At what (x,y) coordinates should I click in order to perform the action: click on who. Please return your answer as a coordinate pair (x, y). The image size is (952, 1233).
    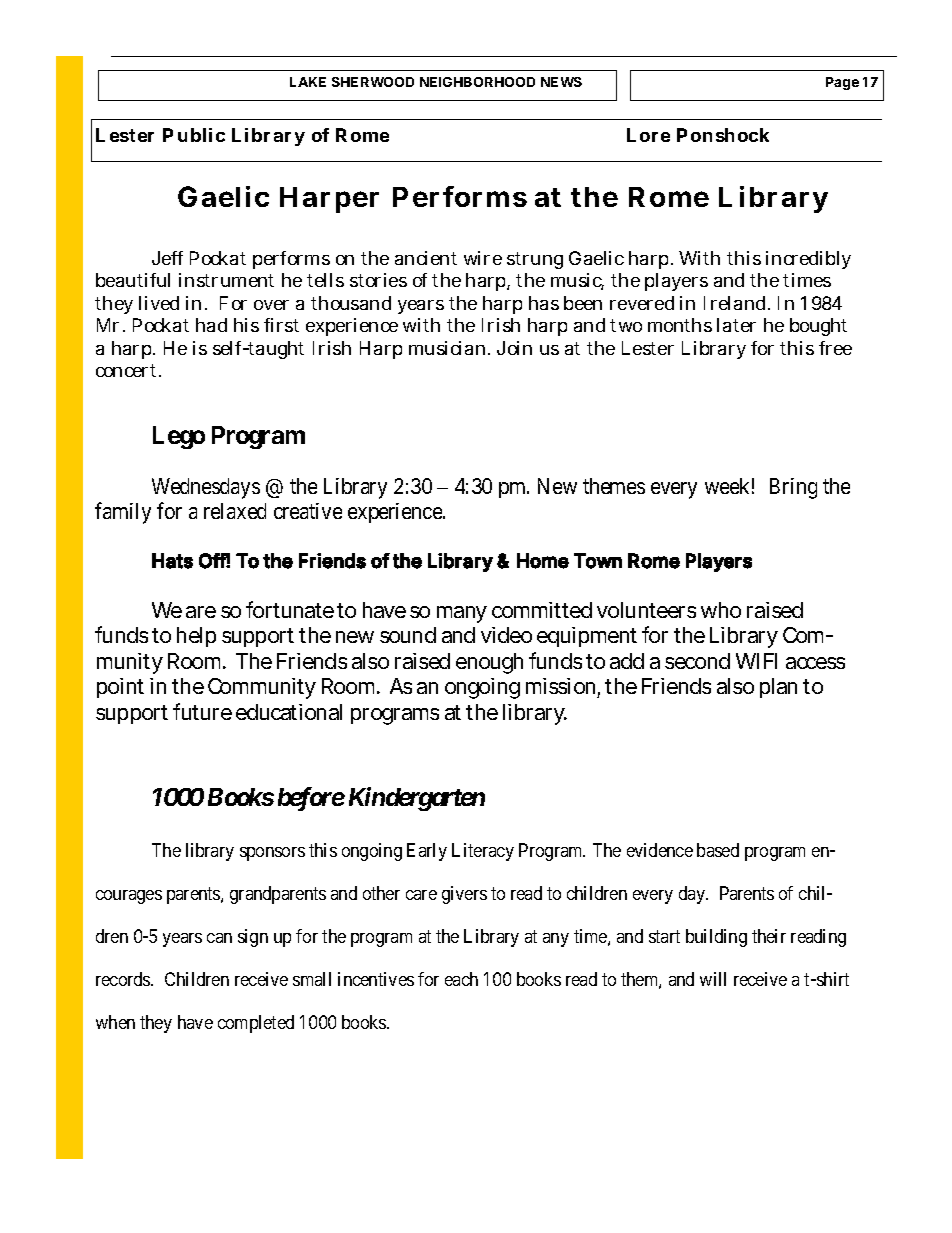
    Looking at the image, I should click on (721, 610).
